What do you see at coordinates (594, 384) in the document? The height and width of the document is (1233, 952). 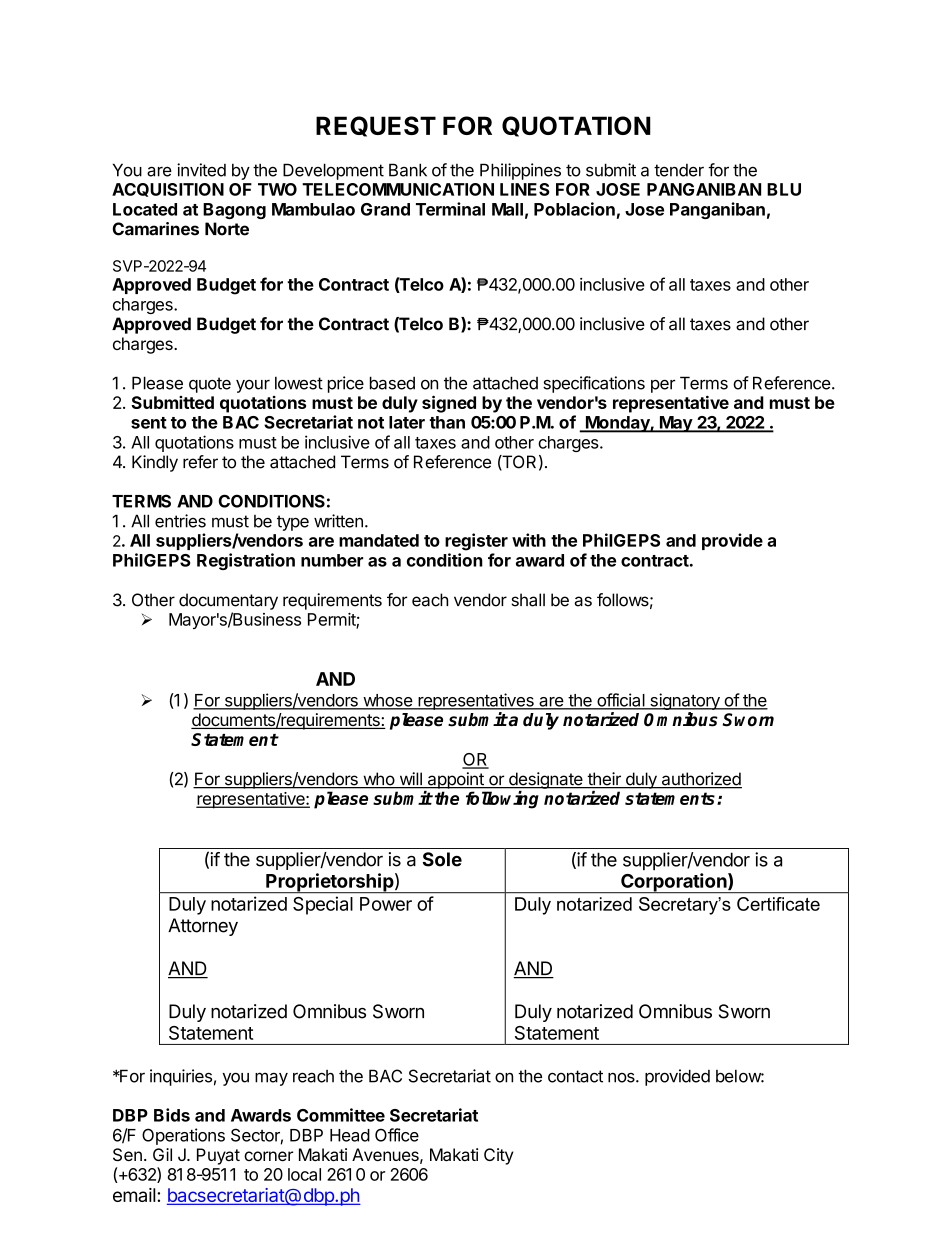 I see `specifications` at bounding box center [594, 384].
